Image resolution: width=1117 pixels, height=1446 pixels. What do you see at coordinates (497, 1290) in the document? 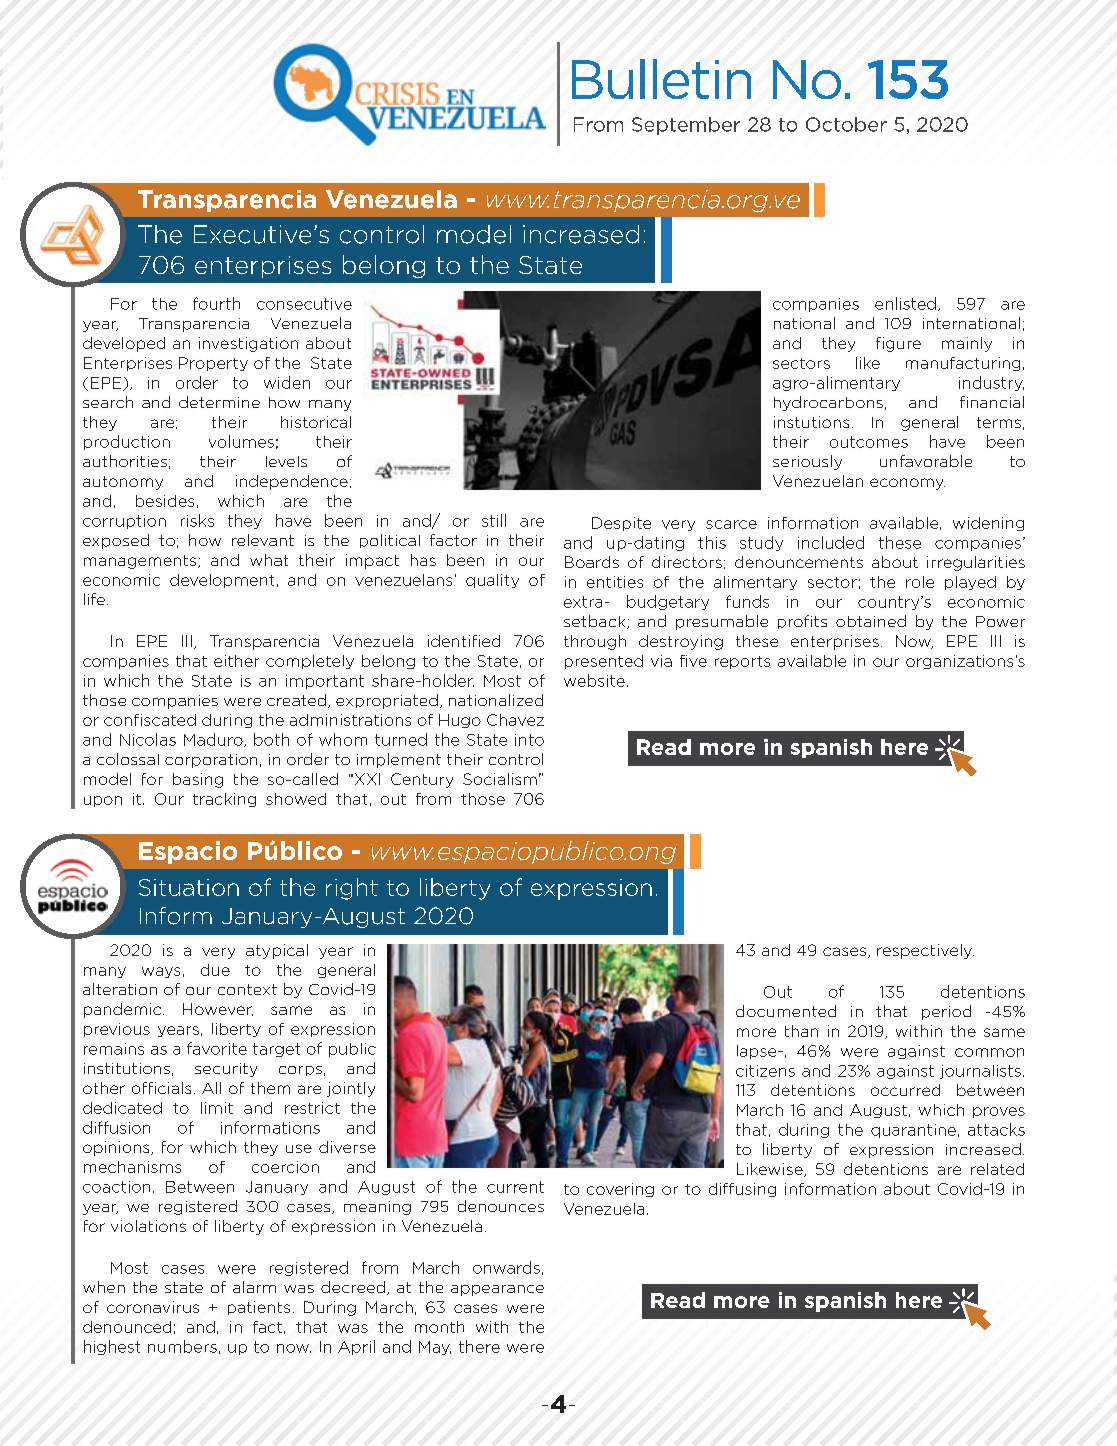
I see `appearance` at bounding box center [497, 1290].
